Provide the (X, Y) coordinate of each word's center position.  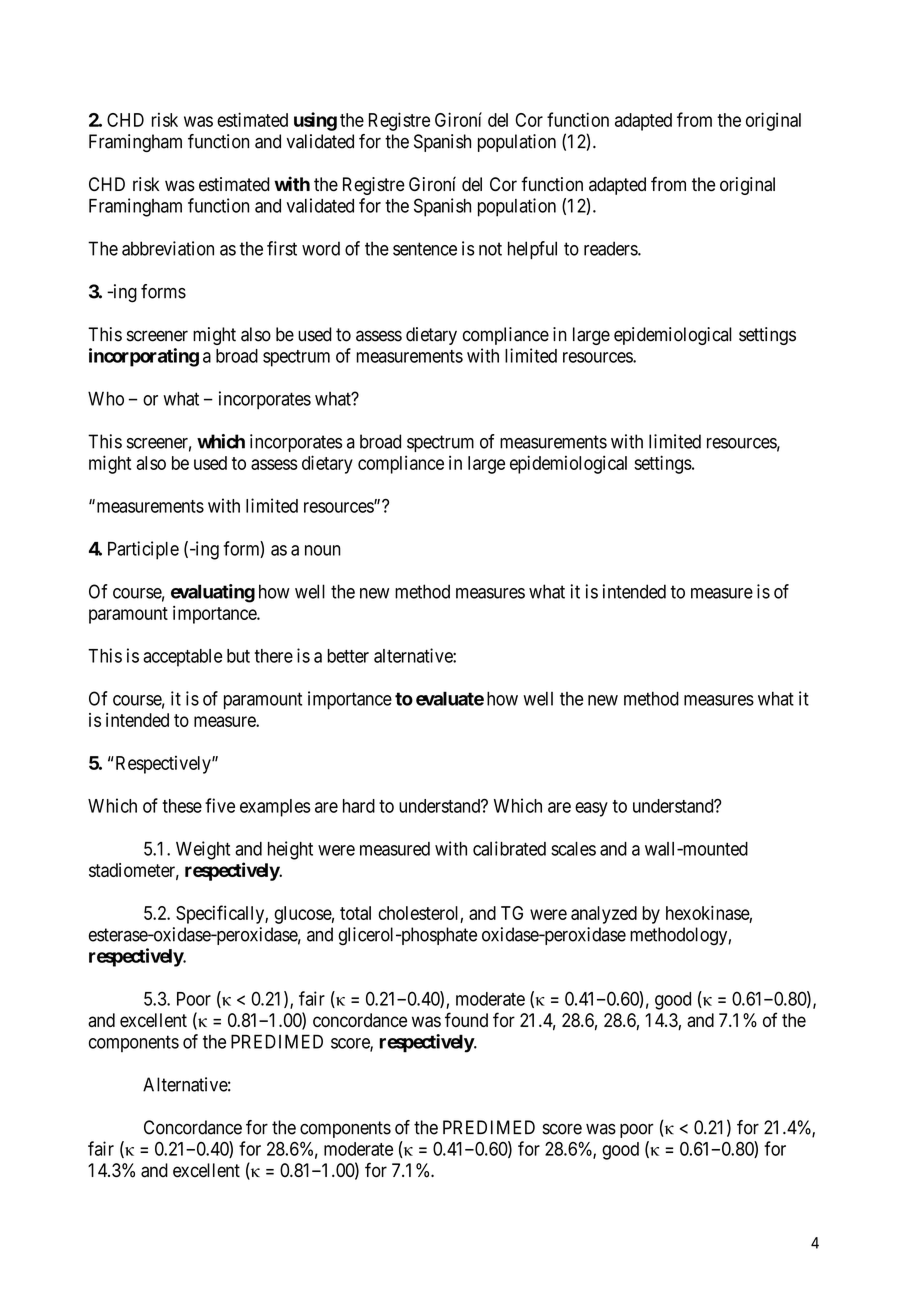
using (315, 121)
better (348, 656)
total (355, 913)
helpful (532, 250)
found (466, 1019)
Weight (203, 850)
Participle (143, 550)
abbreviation (168, 248)
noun (323, 550)
